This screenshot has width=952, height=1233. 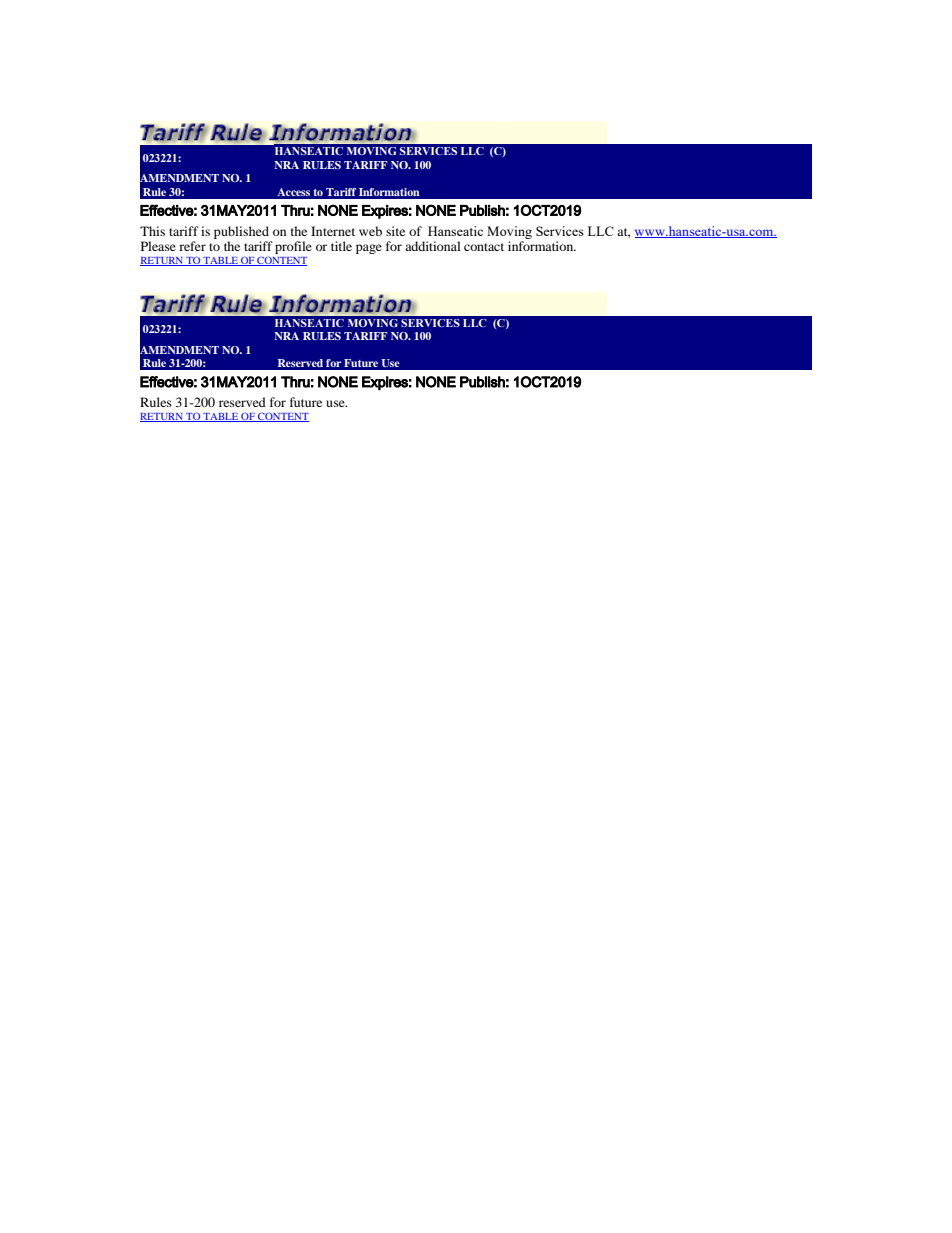 What do you see at coordinates (158, 246) in the screenshot?
I see `Please` at bounding box center [158, 246].
